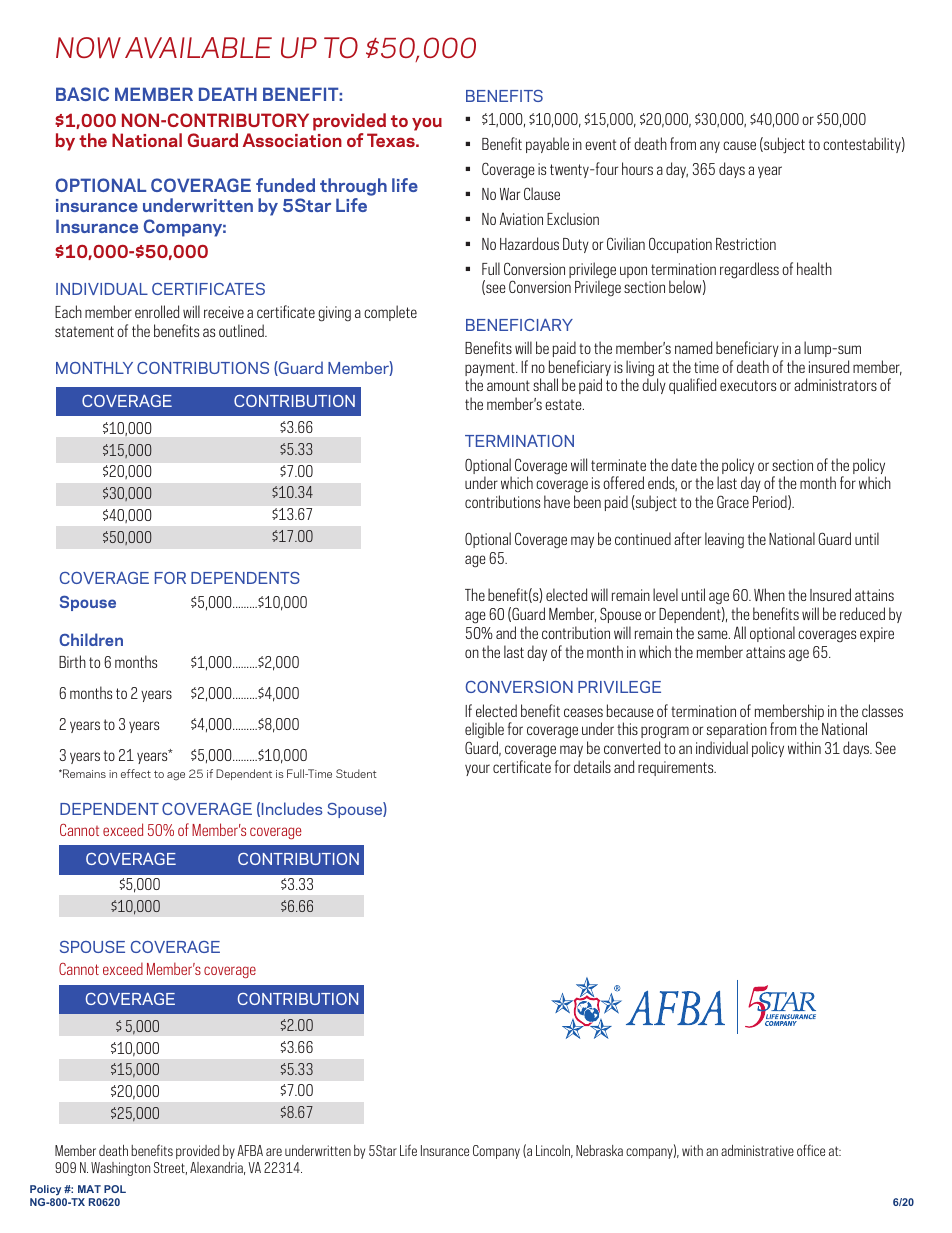  I want to click on AVAILABLE, so click(198, 47).
